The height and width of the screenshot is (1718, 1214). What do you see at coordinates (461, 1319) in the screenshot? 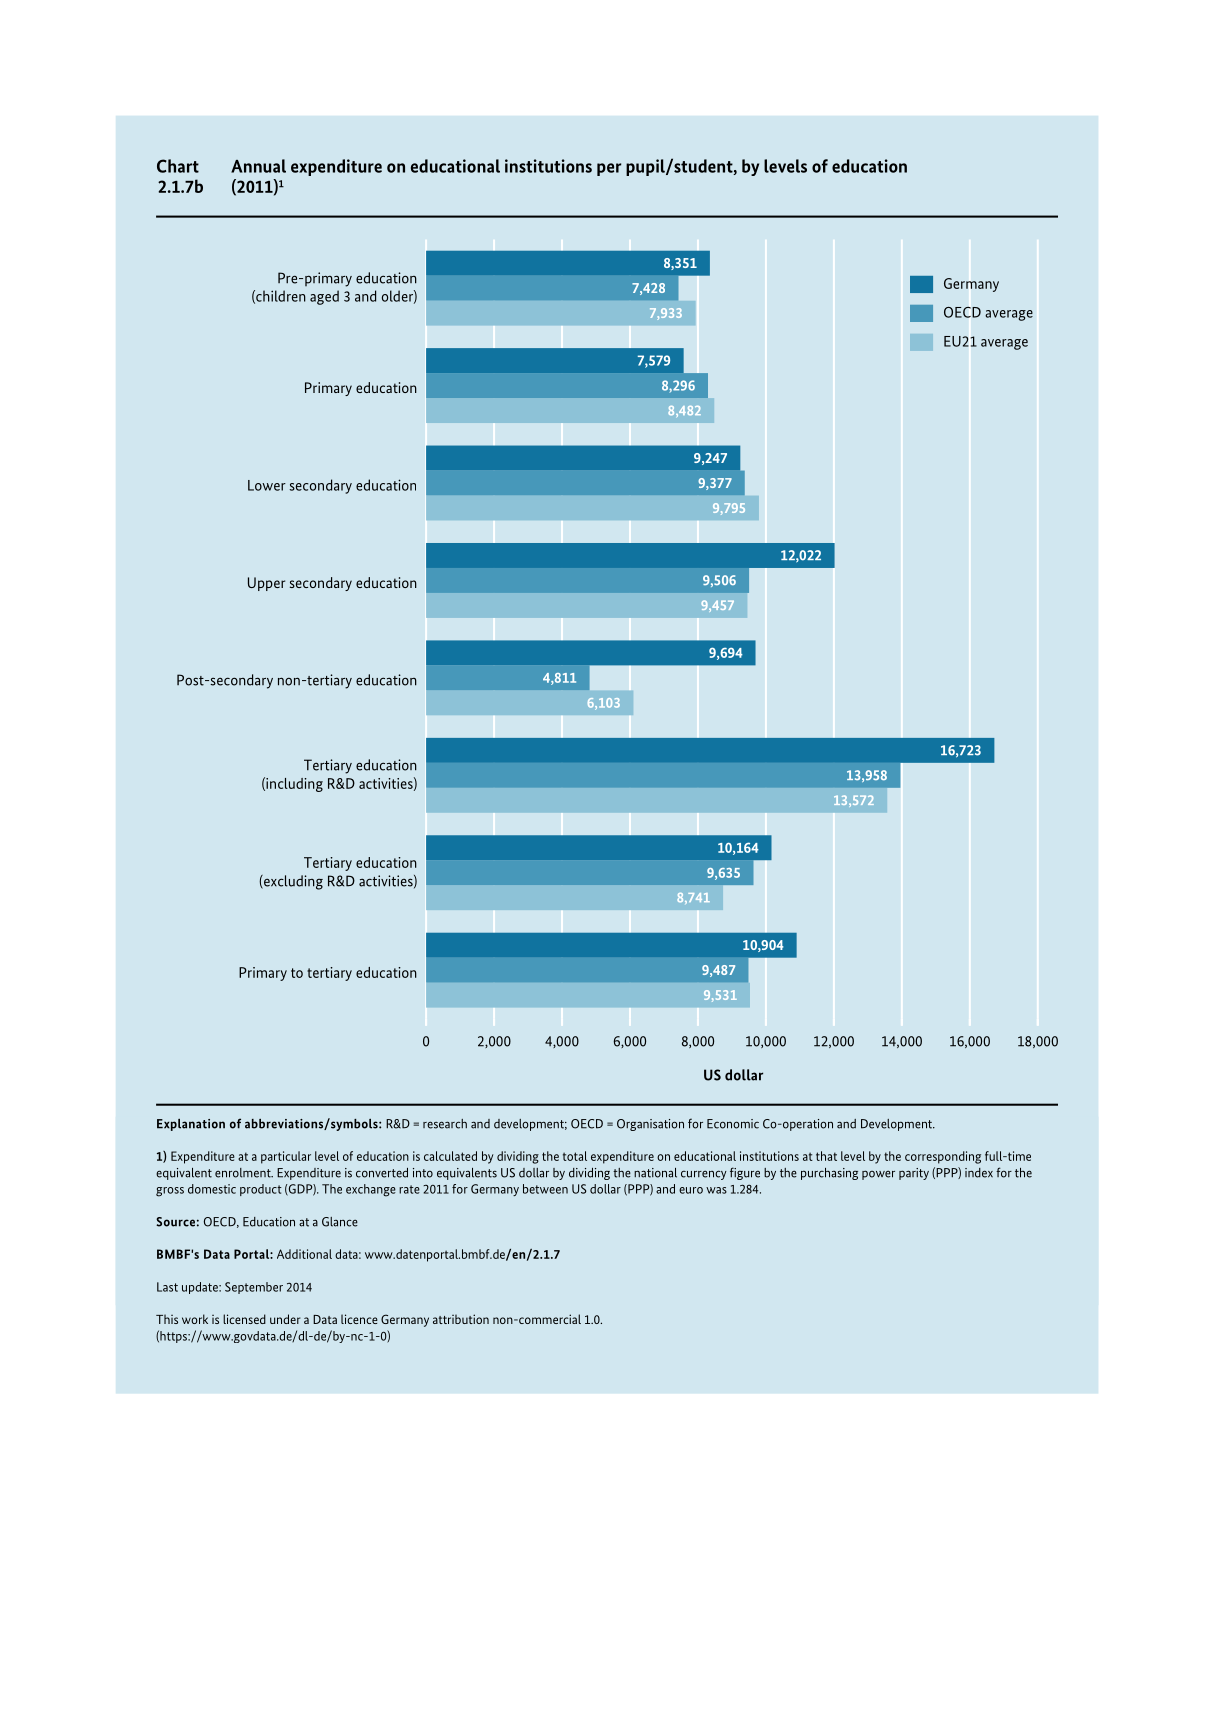
I see `attribution` at bounding box center [461, 1319].
